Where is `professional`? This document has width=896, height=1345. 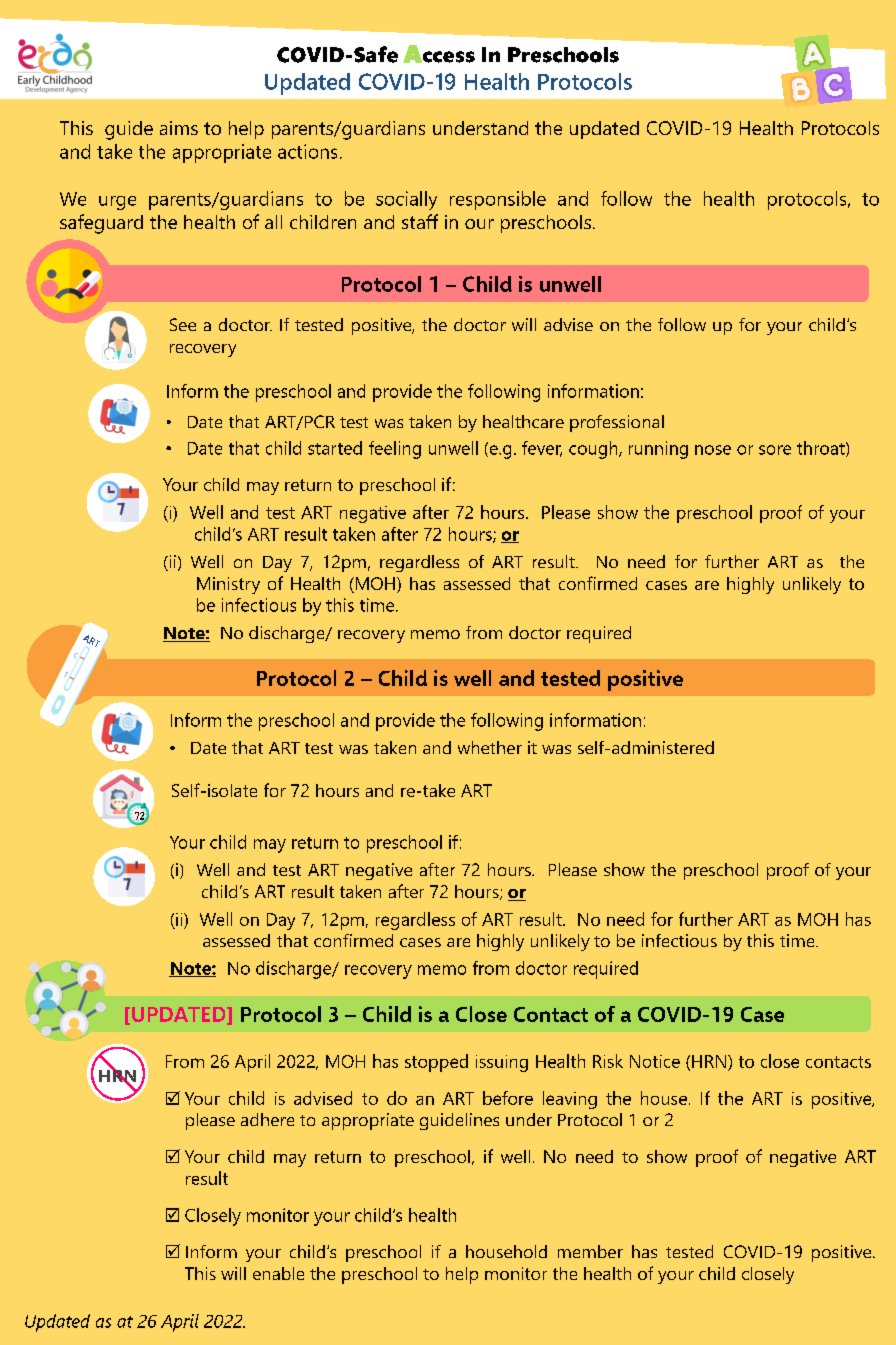
professional is located at coordinates (617, 423).
